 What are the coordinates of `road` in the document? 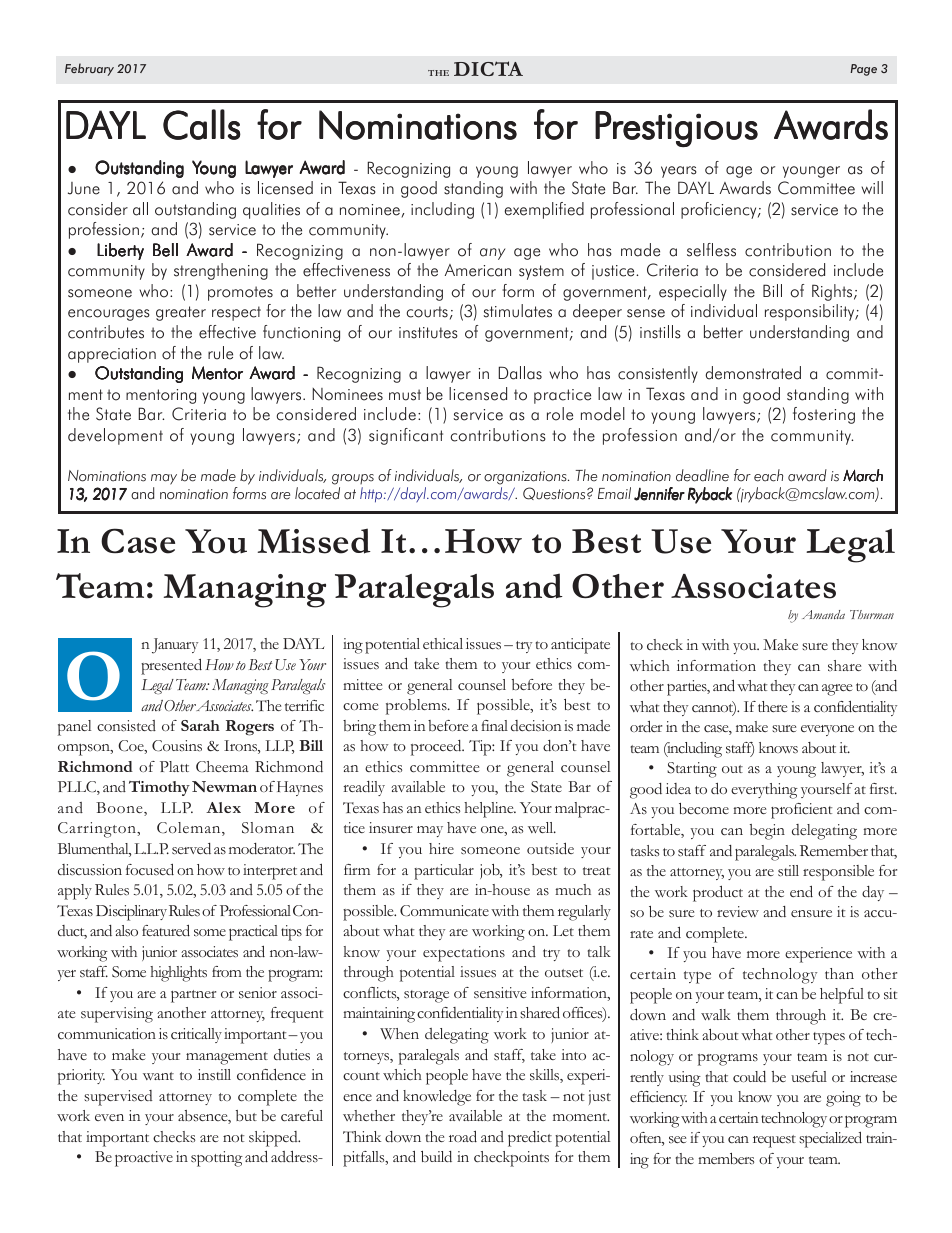 It's located at (463, 1137).
